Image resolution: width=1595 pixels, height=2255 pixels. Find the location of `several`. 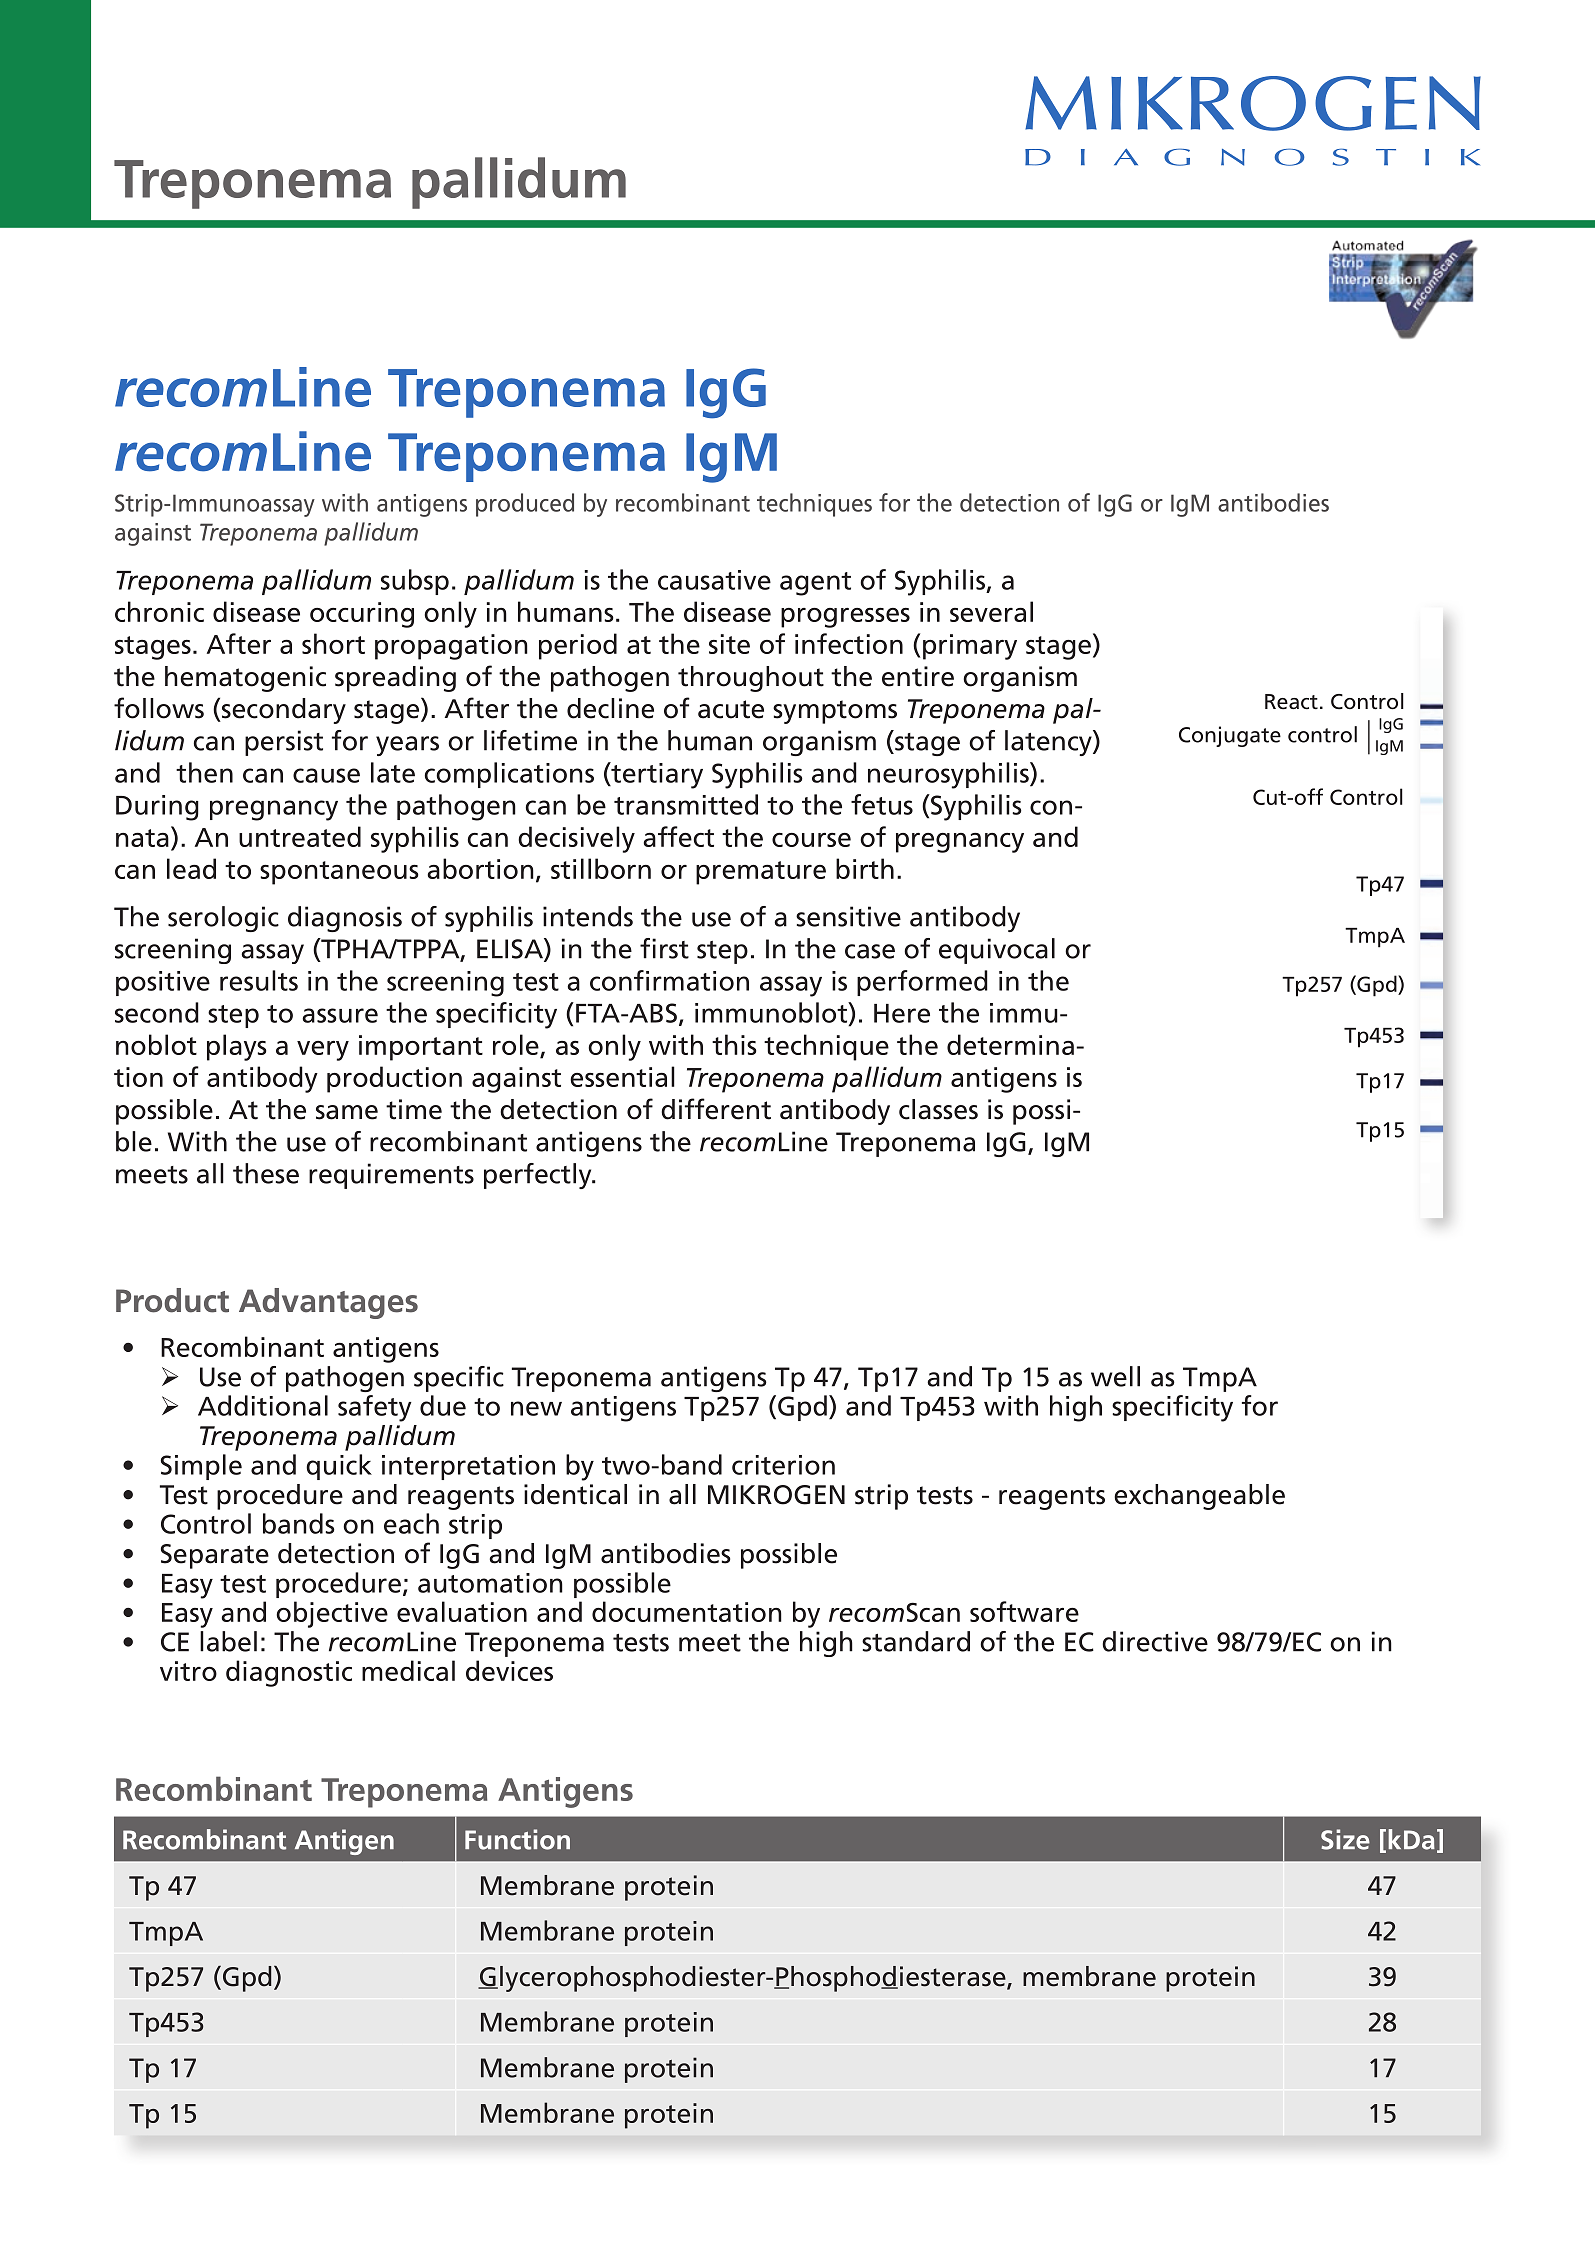

several is located at coordinates (991, 611).
